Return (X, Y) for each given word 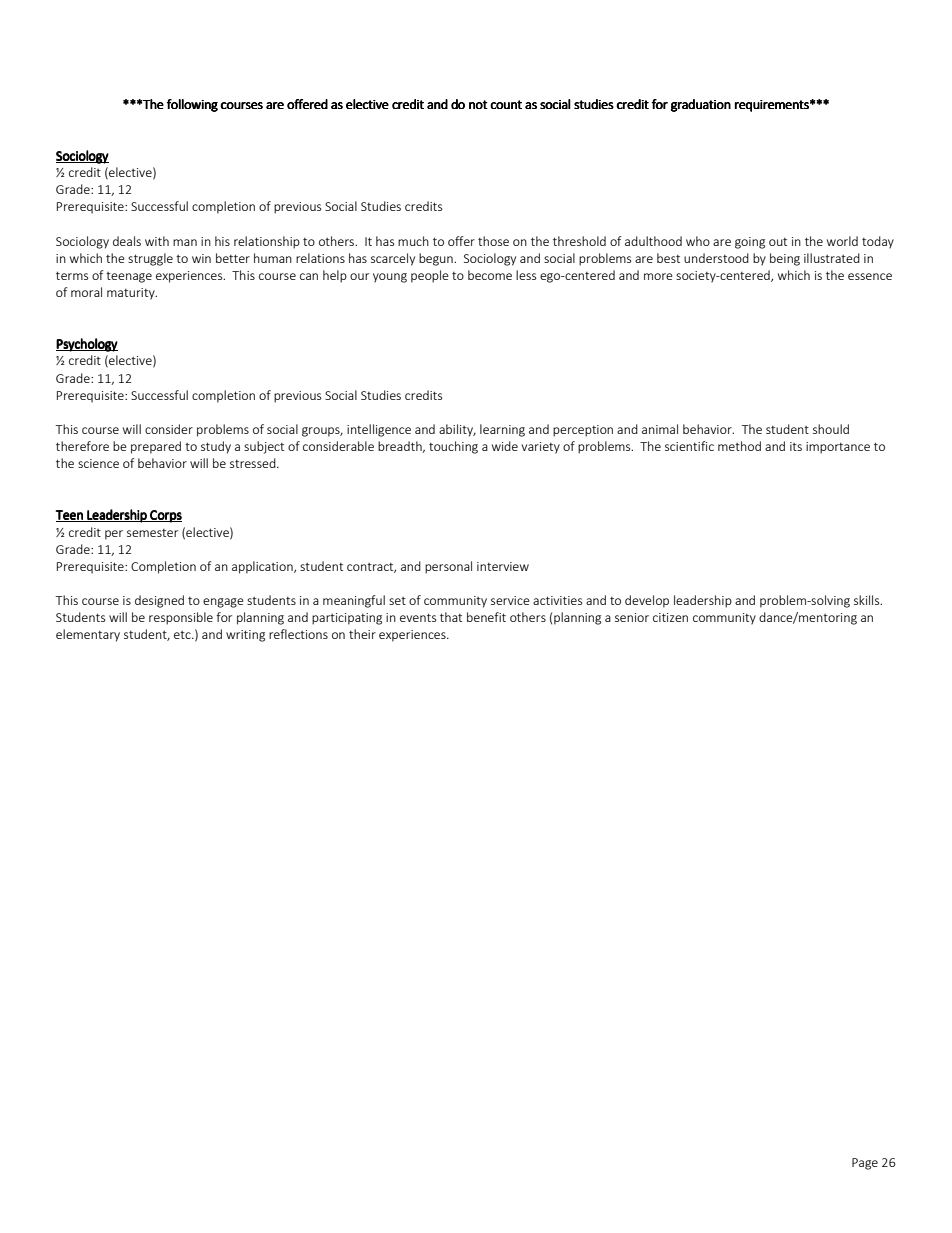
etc (183, 635)
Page (865, 1164)
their (362, 634)
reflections (298, 634)
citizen (670, 617)
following (192, 105)
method (739, 446)
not (478, 104)
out (778, 242)
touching (453, 447)
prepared (156, 447)
